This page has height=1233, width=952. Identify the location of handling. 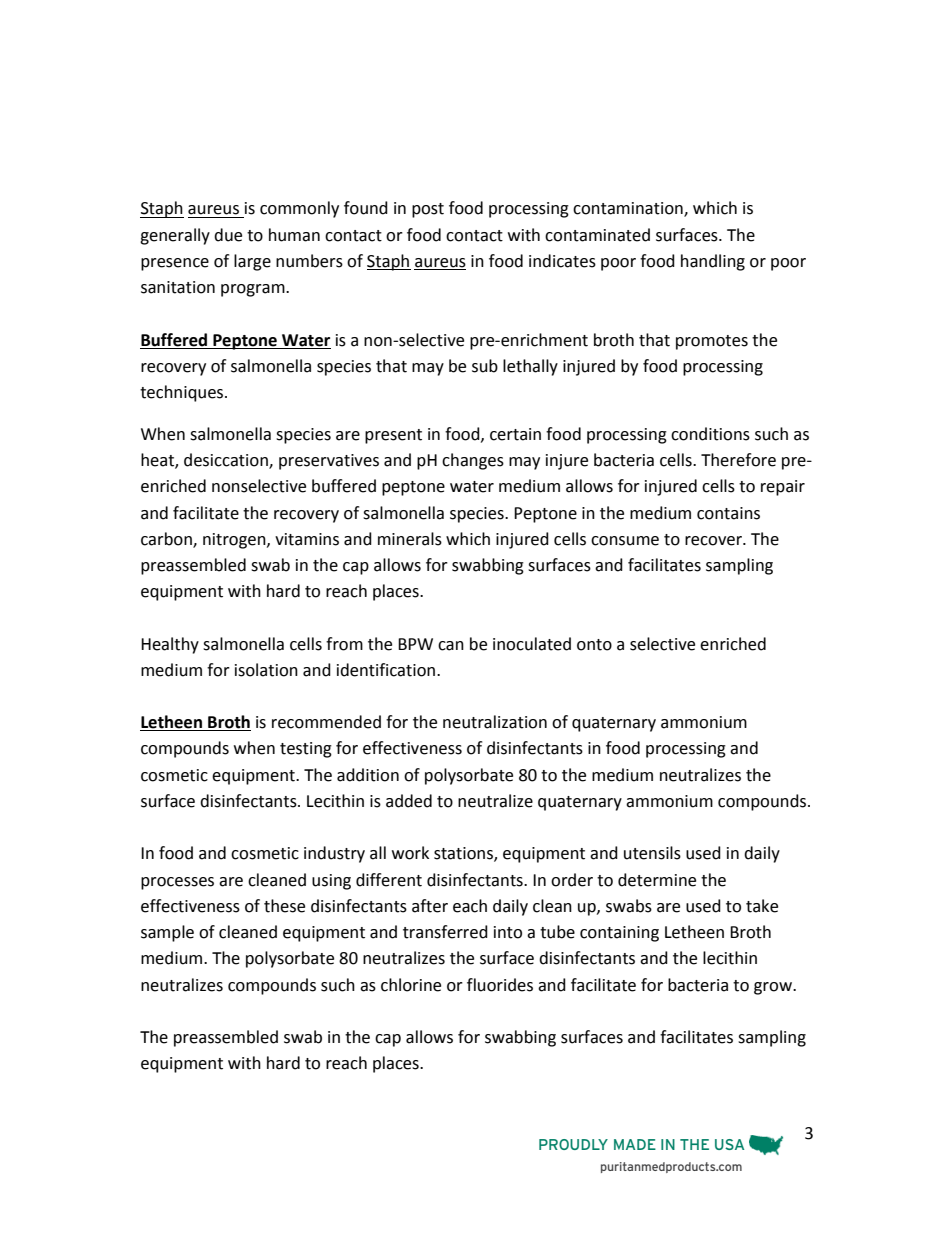
(713, 262).
